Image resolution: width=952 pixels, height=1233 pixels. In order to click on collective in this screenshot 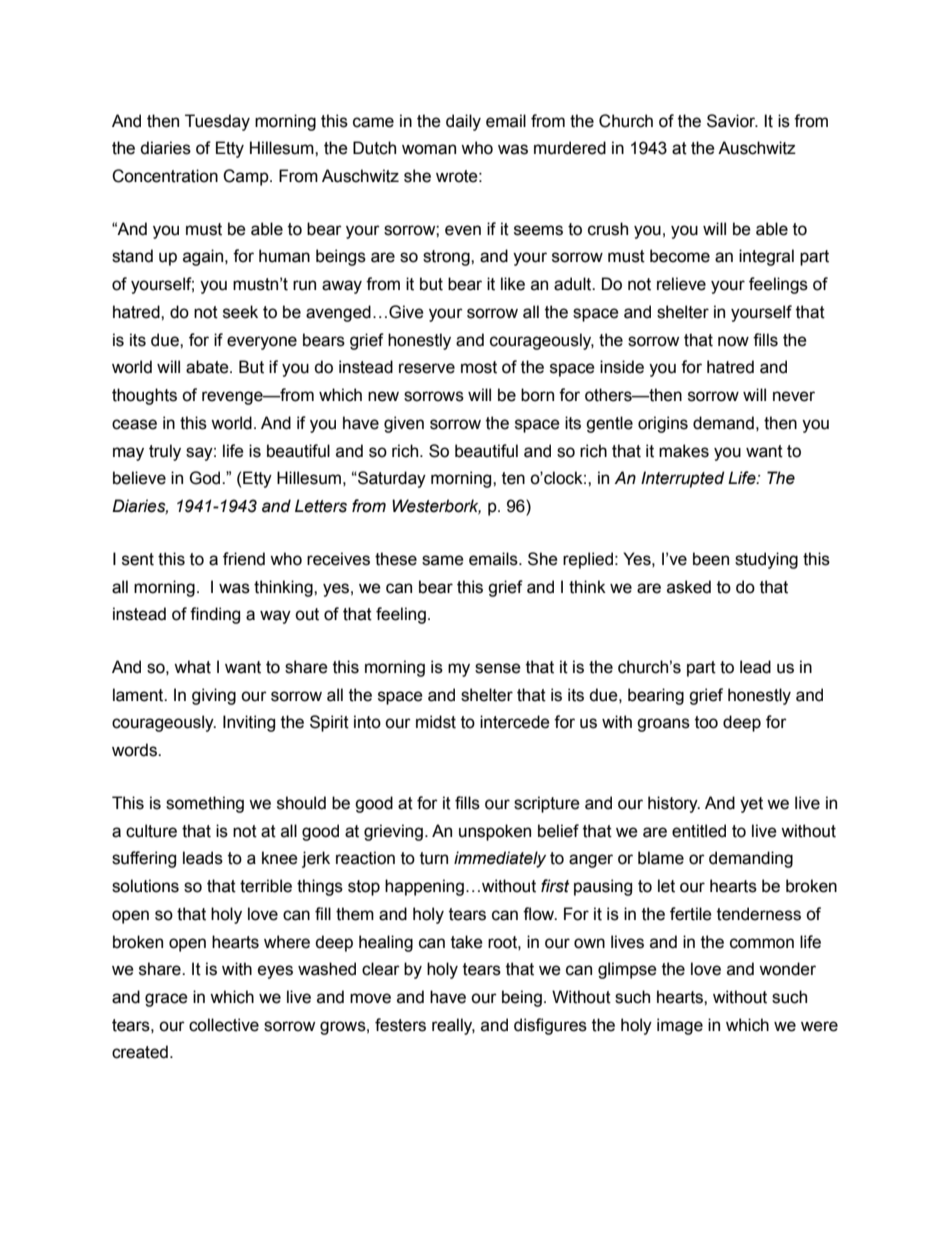, I will do `click(224, 1025)`.
